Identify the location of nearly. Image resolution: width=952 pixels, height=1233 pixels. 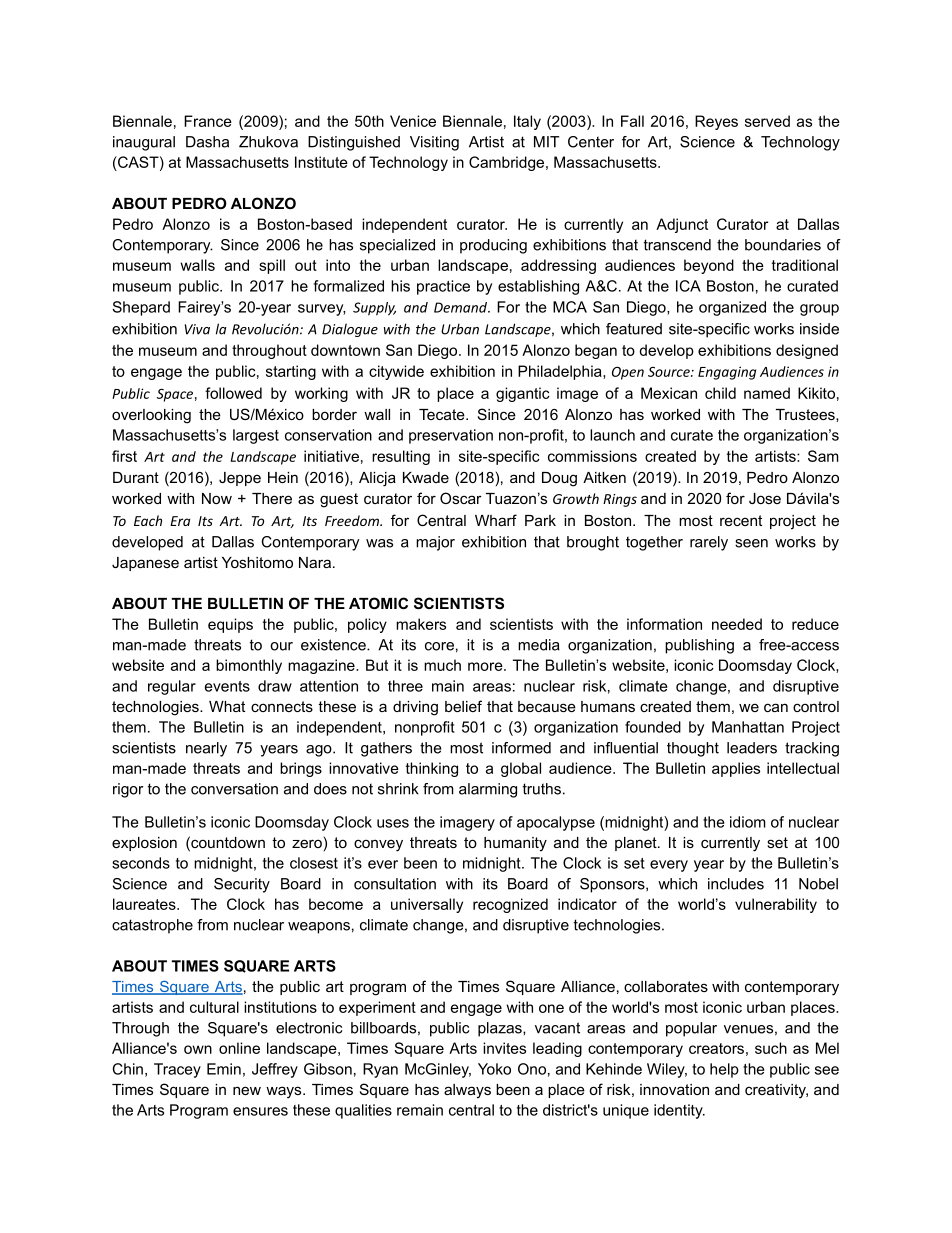
(206, 749).
